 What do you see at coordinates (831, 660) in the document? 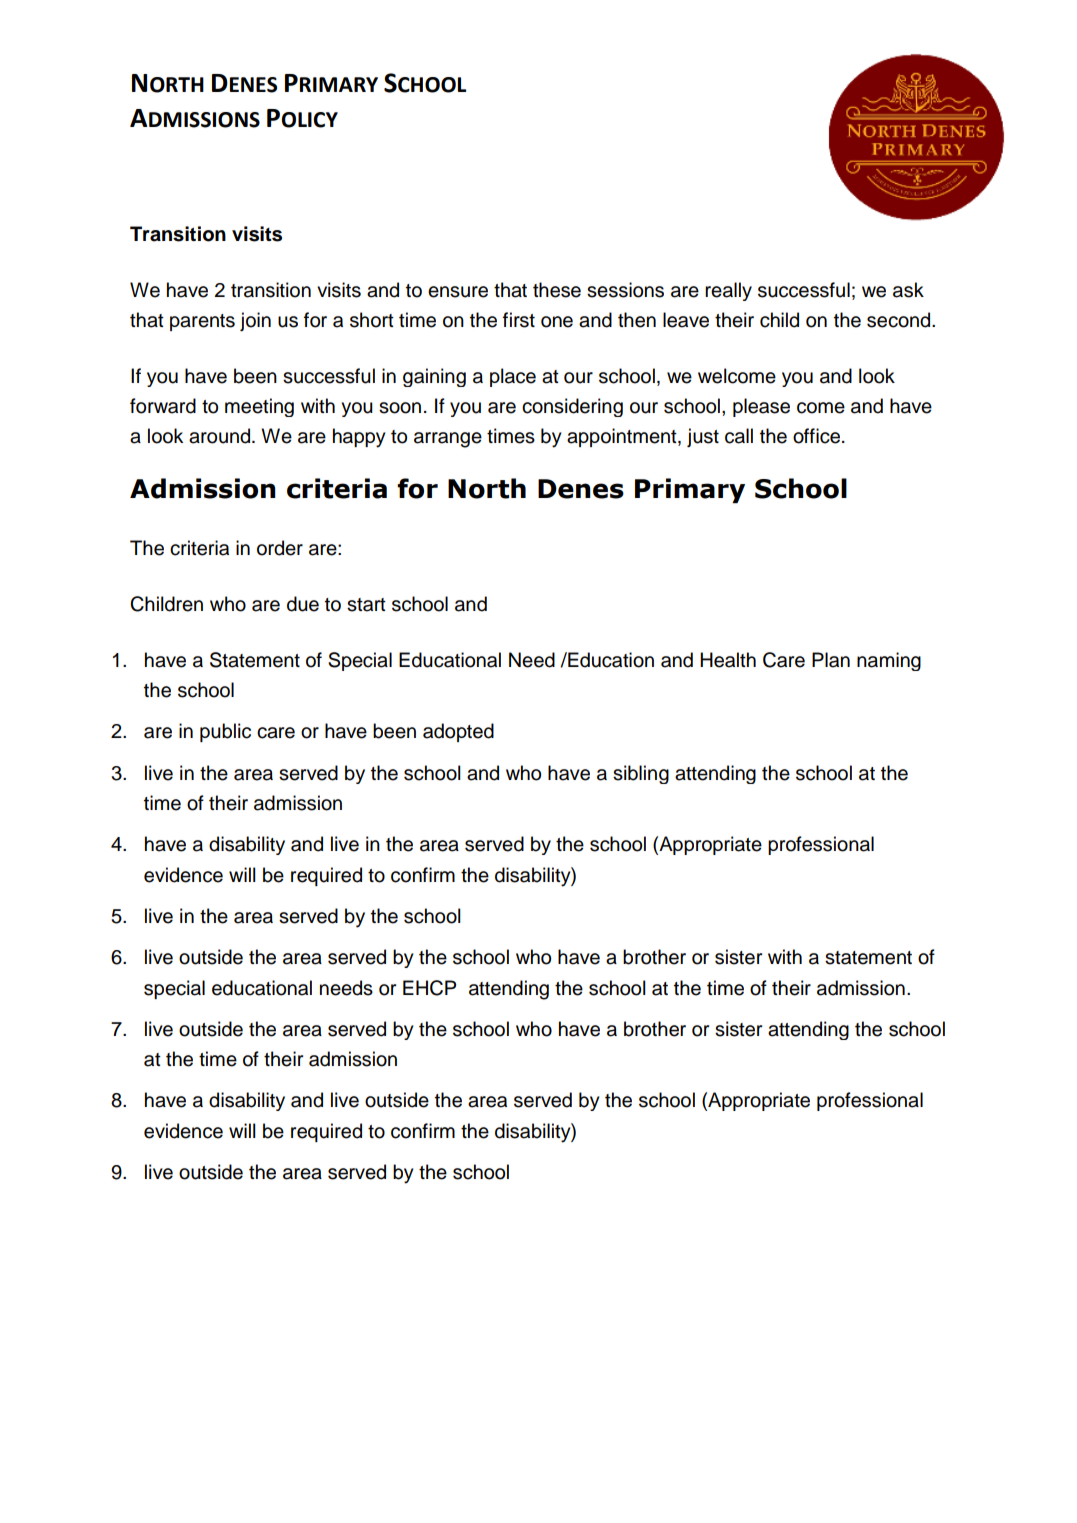
I see `Plan` at bounding box center [831, 660].
